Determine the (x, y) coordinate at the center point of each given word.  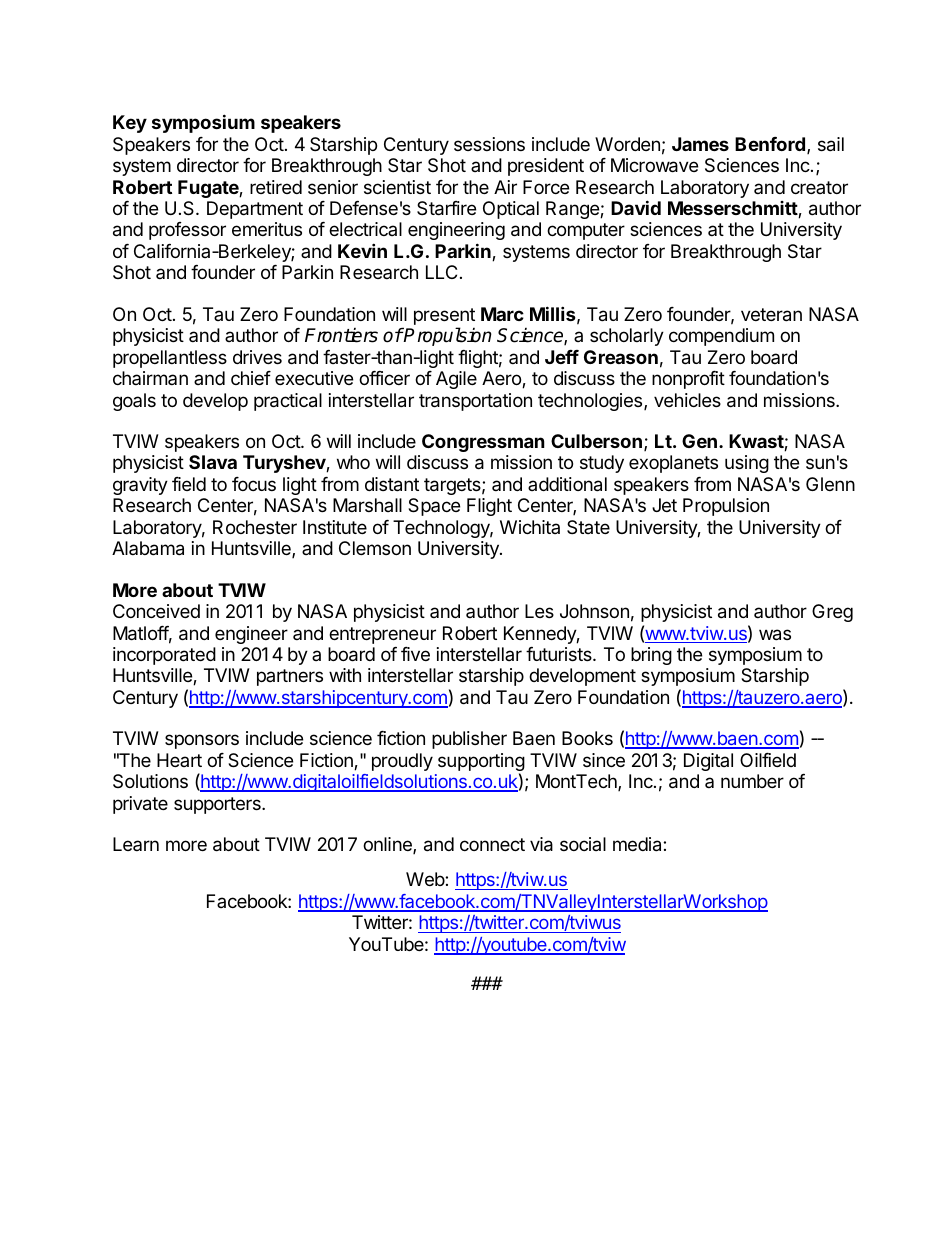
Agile (456, 380)
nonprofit (688, 380)
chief (251, 378)
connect (492, 844)
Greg (832, 613)
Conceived (156, 611)
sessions (489, 144)
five (415, 654)
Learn (136, 844)
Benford (770, 144)
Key (130, 124)
